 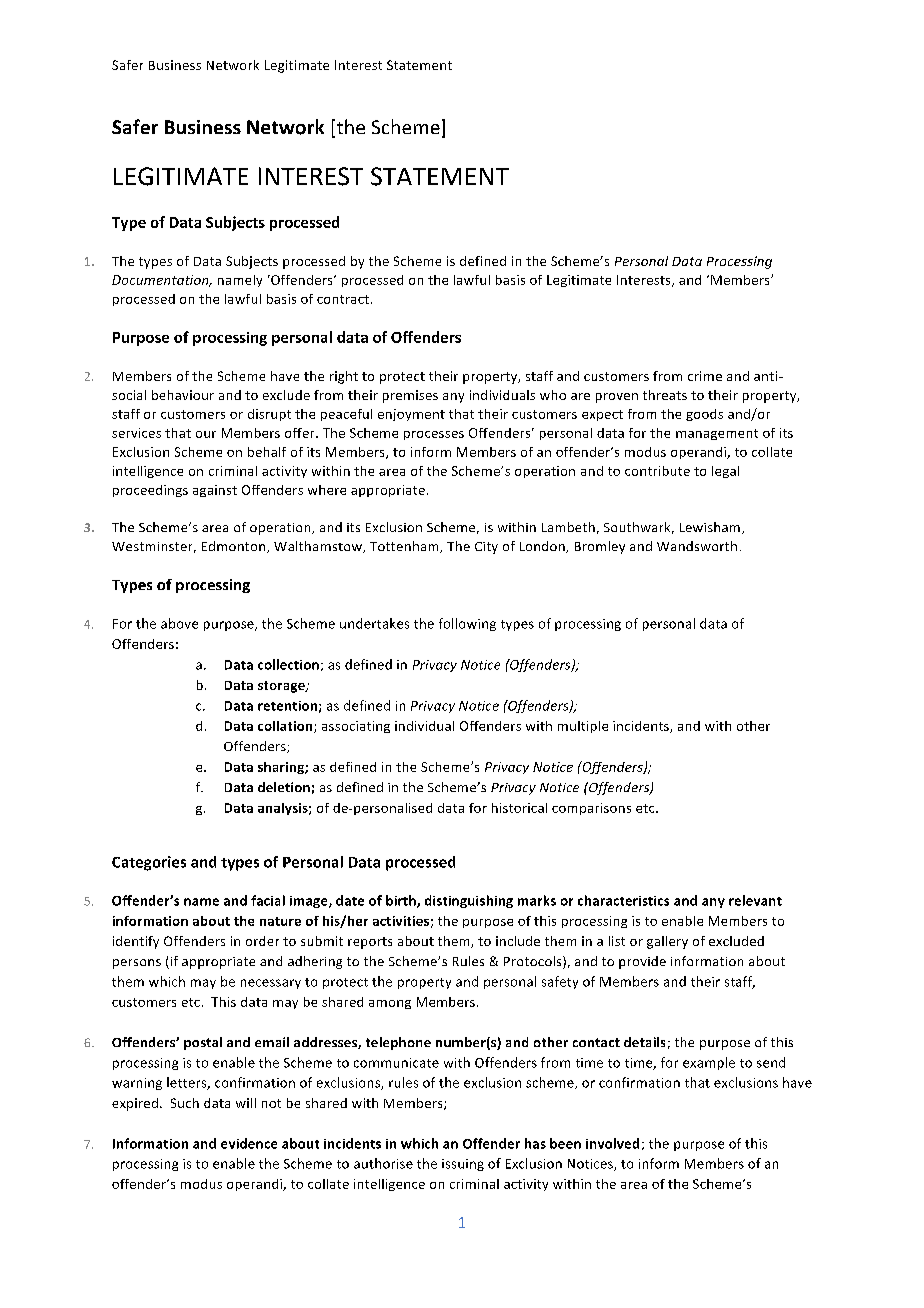 What do you see at coordinates (161, 281) in the screenshot?
I see `Documentation` at bounding box center [161, 281].
